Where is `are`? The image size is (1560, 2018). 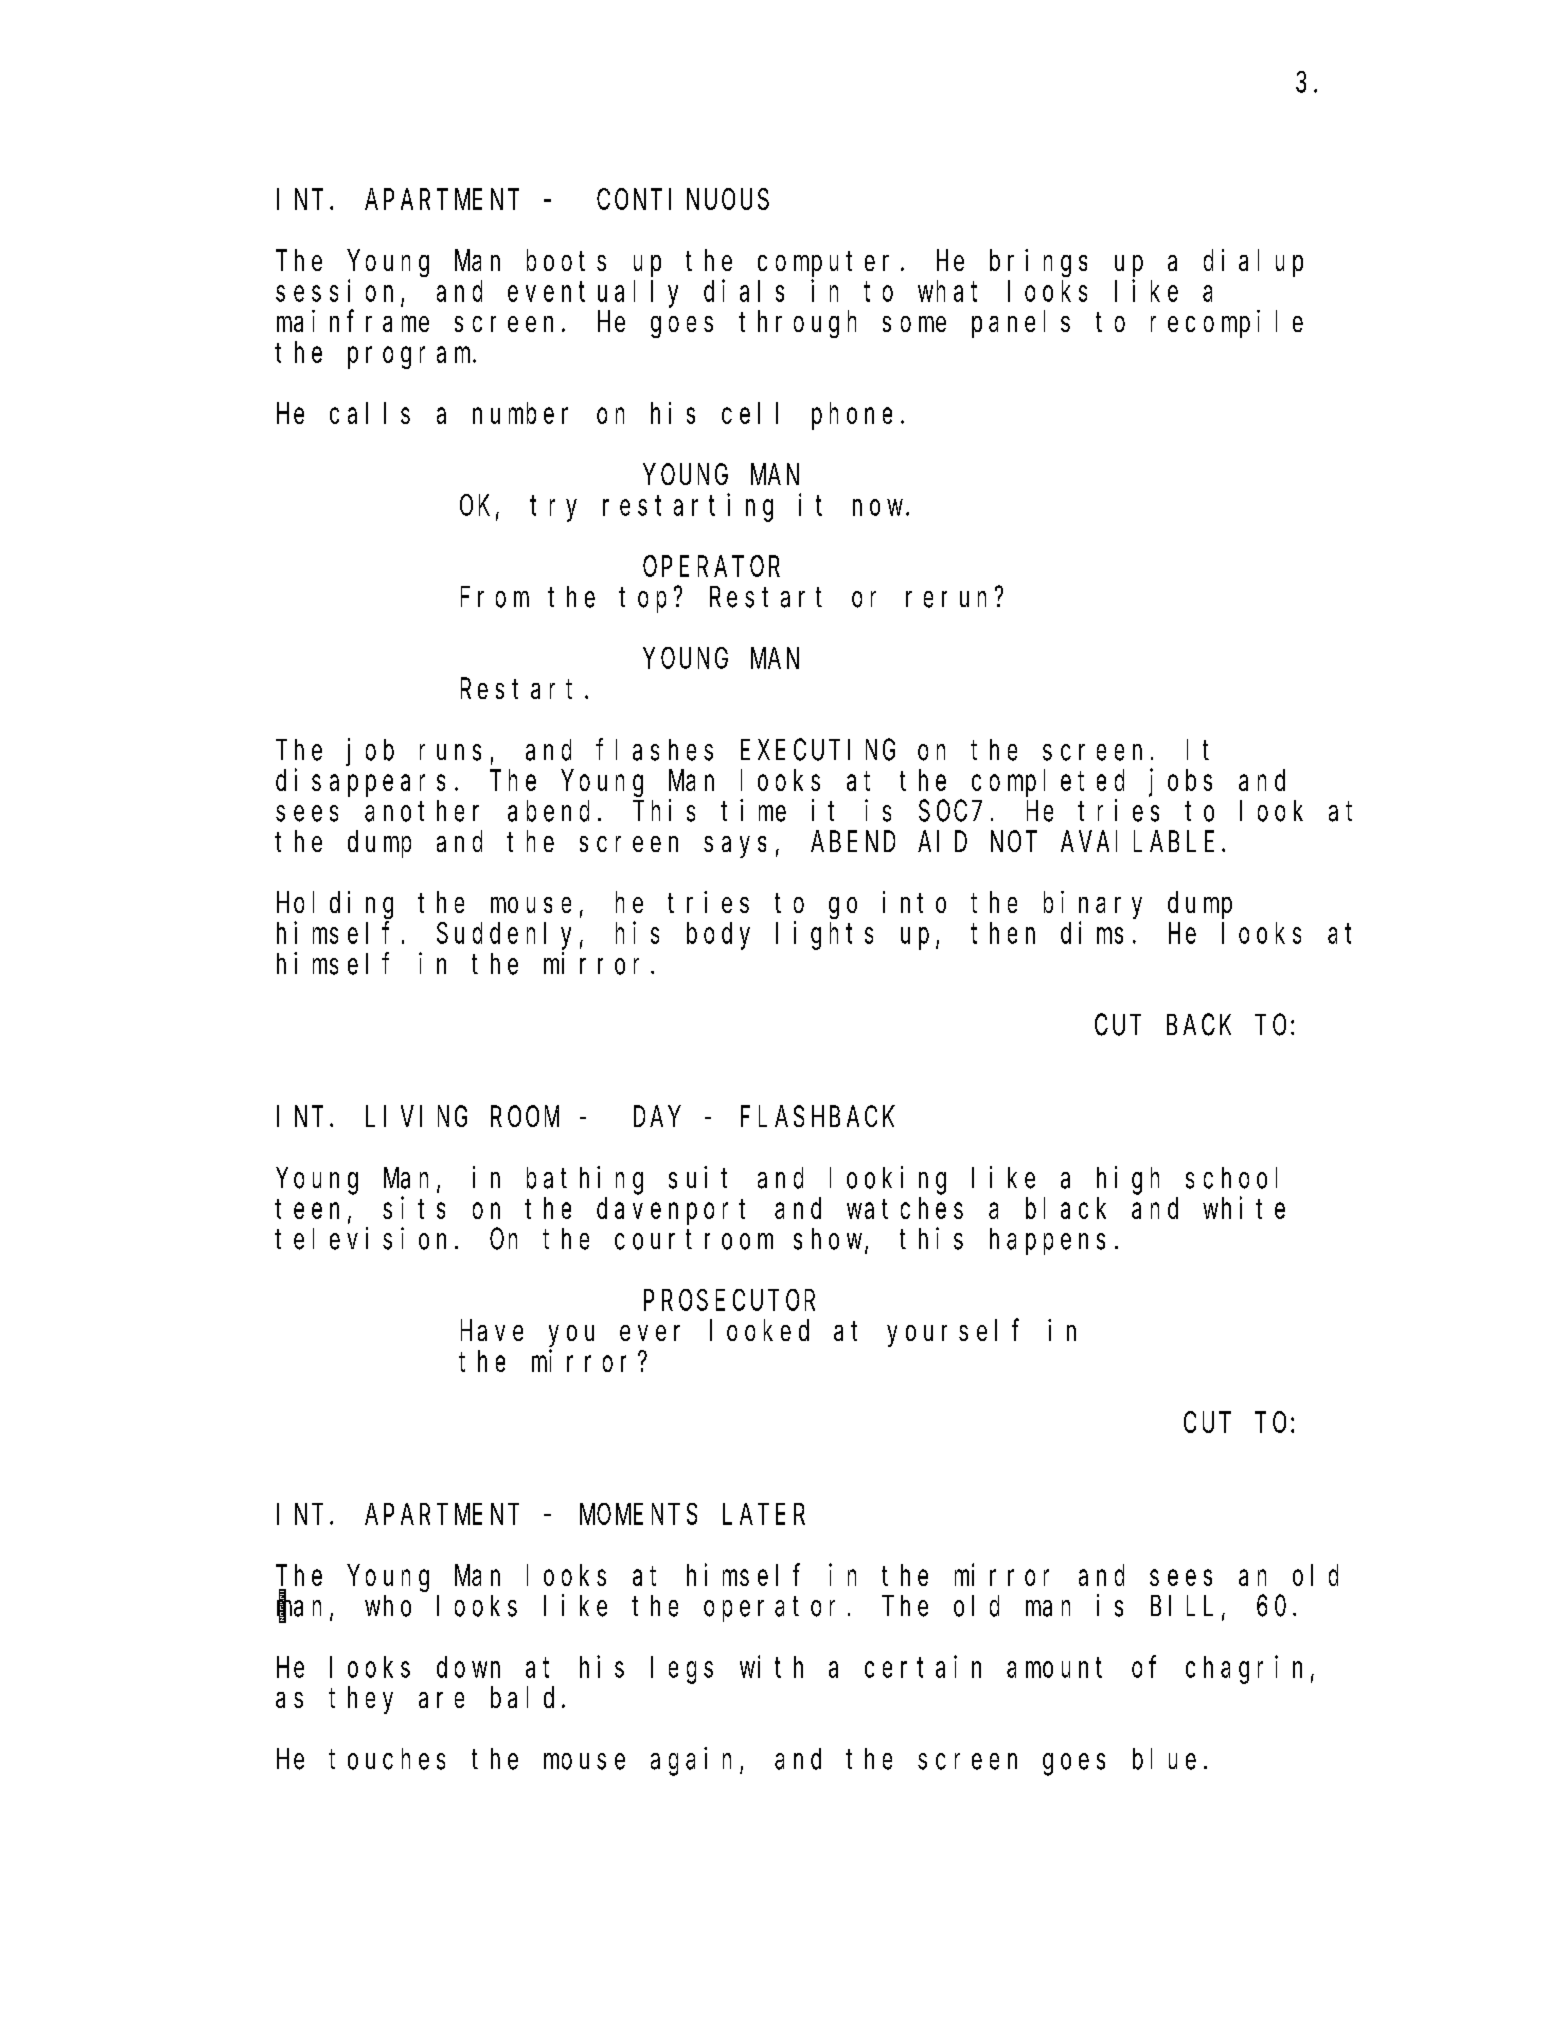 are is located at coordinates (441, 1700).
